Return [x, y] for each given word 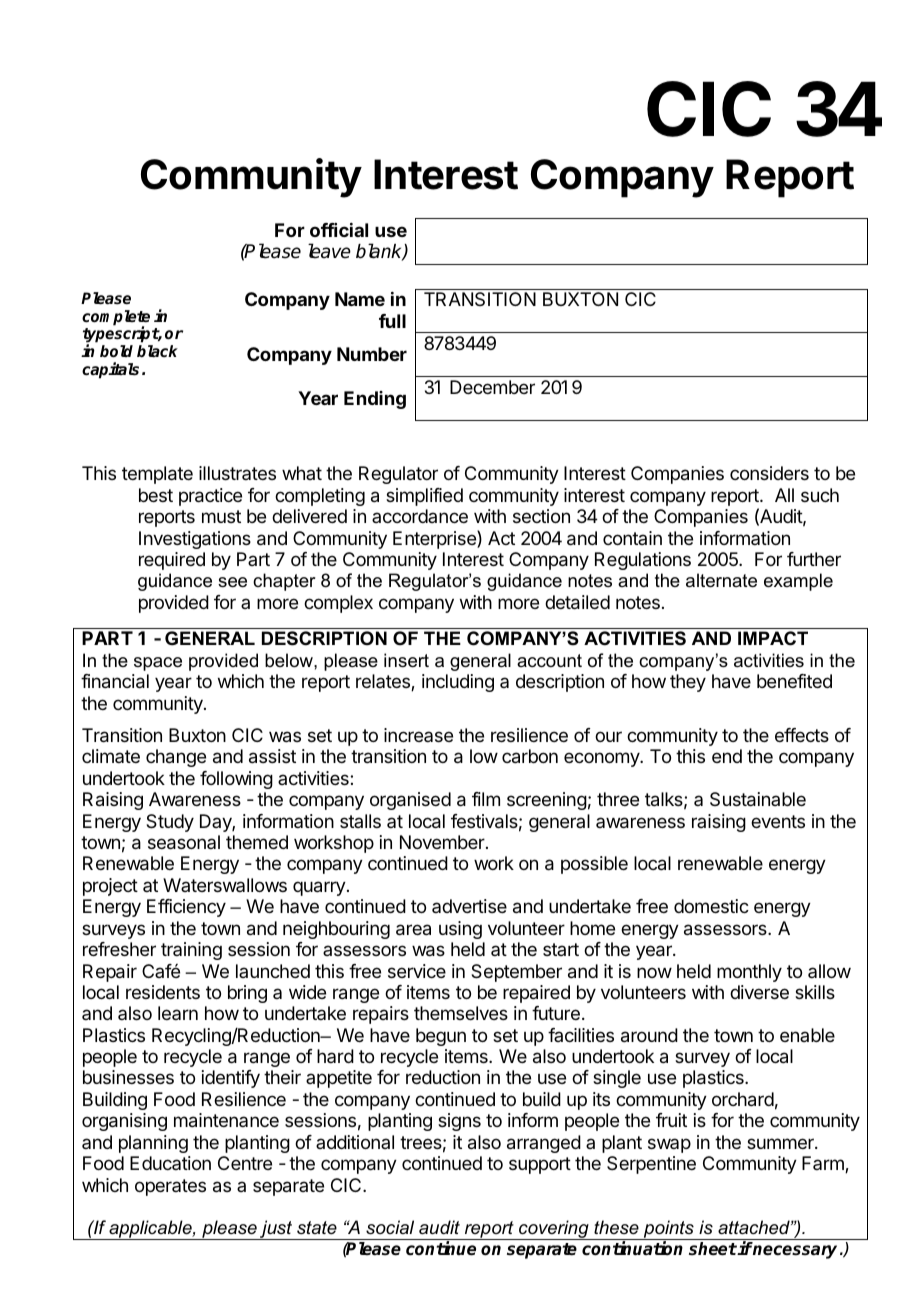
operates [170, 1187]
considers [769, 473]
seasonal [184, 842]
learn [178, 1013]
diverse [759, 992]
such [820, 495]
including [458, 683]
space [158, 664]
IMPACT [773, 638]
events [778, 821]
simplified [424, 497]
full [392, 321]
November [443, 842]
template [157, 475]
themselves [461, 1013]
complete [116, 319]
